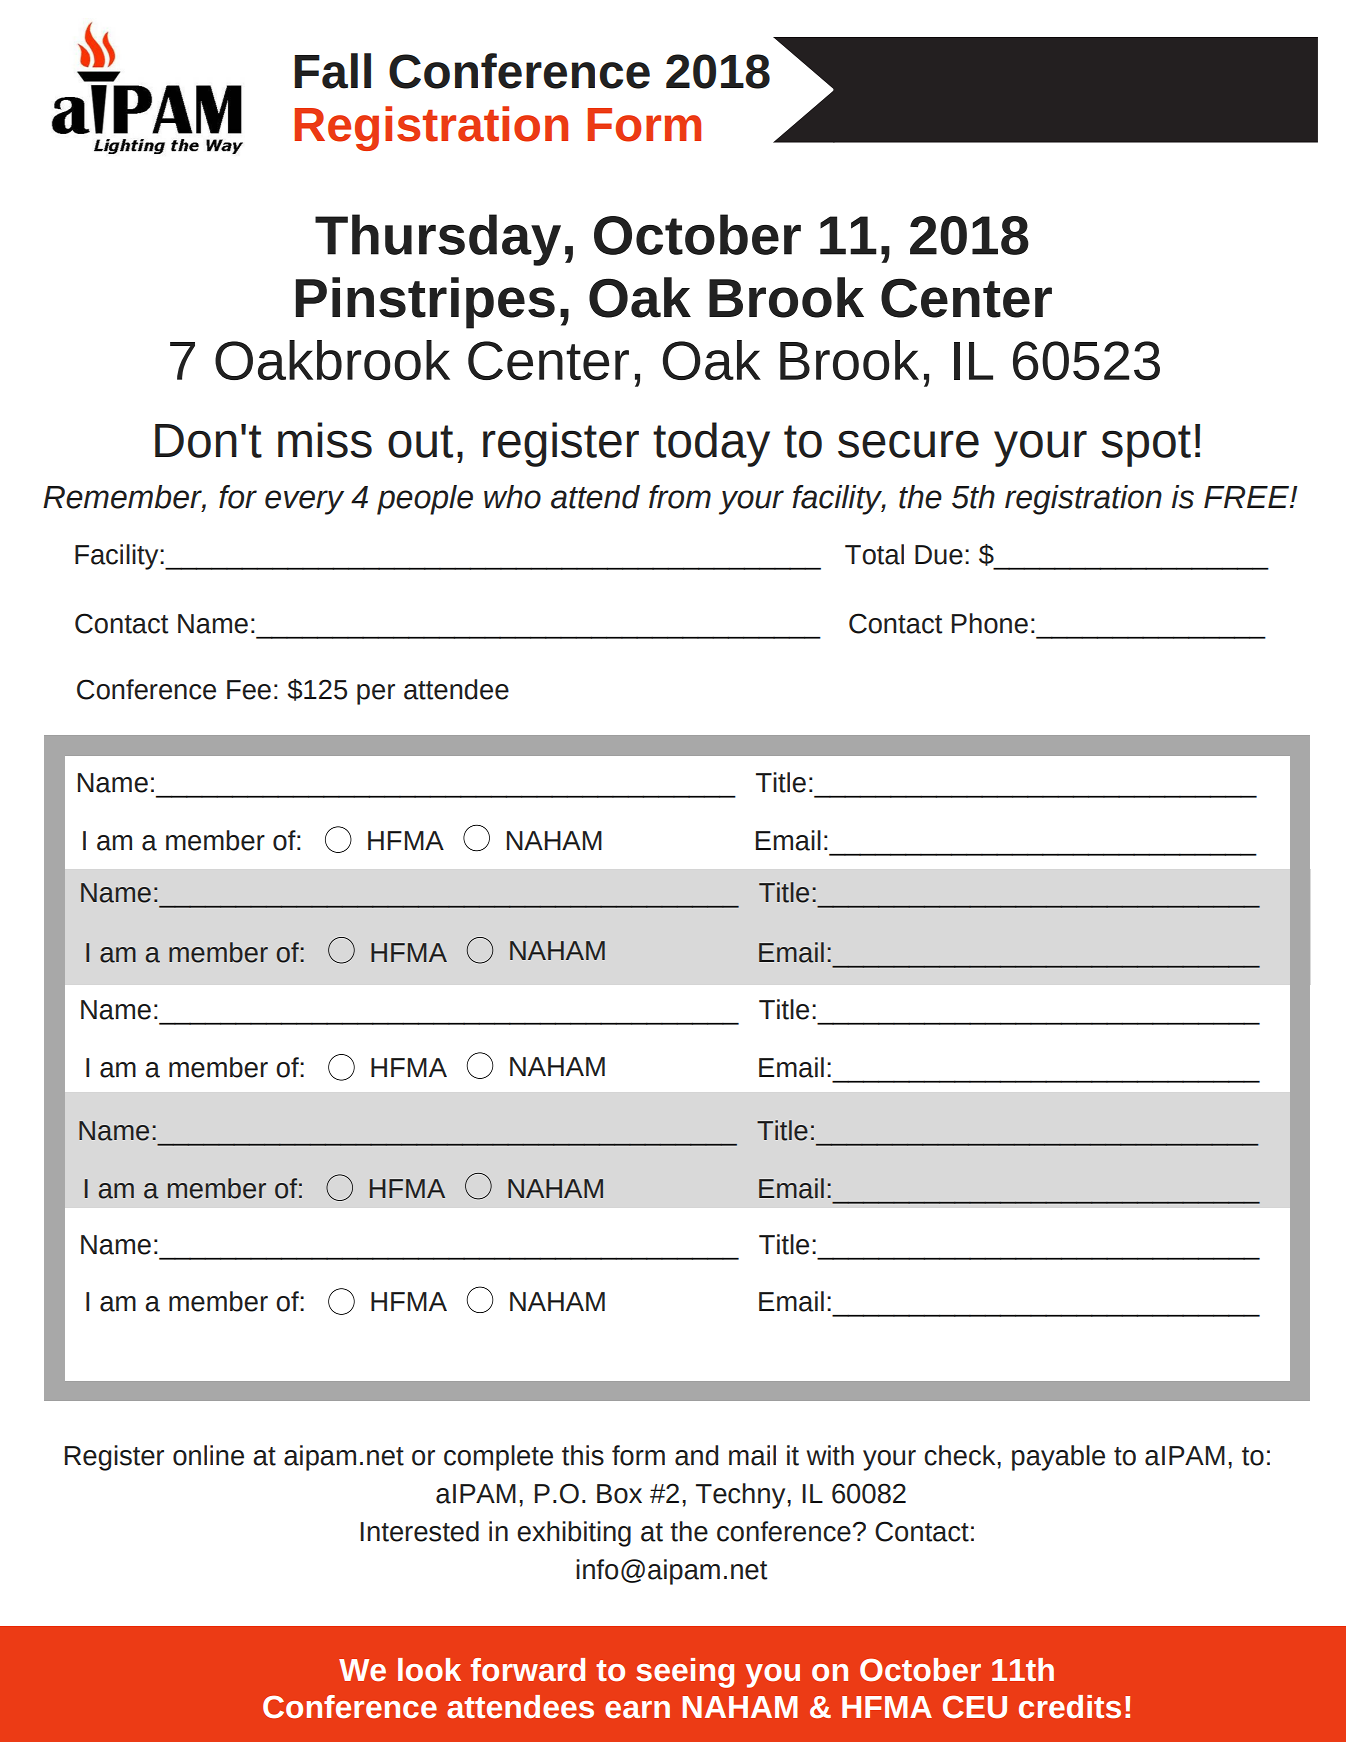 This screenshot has width=1346, height=1742. What do you see at coordinates (208, 1455) in the screenshot?
I see `online` at bounding box center [208, 1455].
